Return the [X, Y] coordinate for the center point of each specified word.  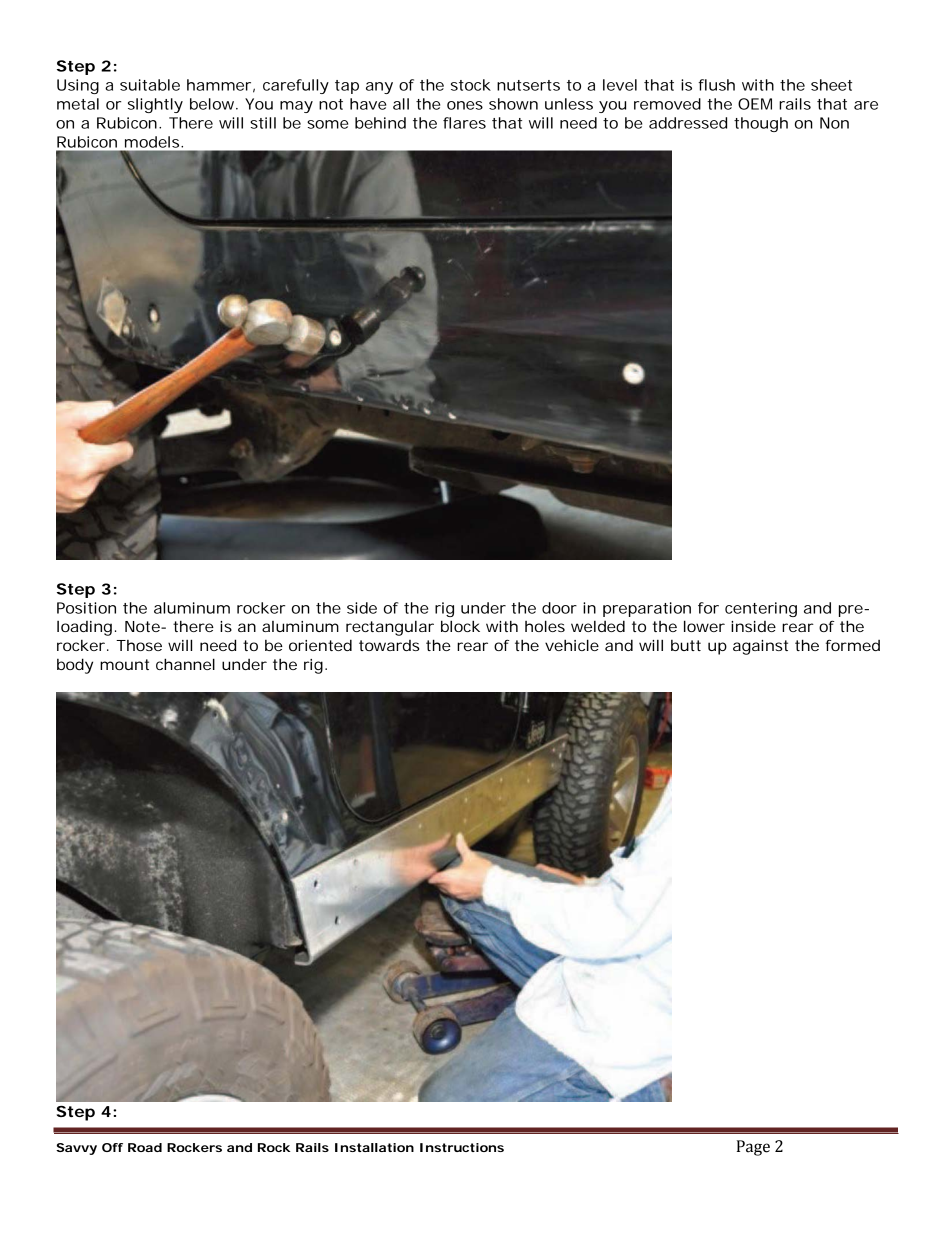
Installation [374, 1147]
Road [145, 1147]
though [761, 124]
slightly [155, 105]
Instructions [462, 1147]
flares [464, 123]
